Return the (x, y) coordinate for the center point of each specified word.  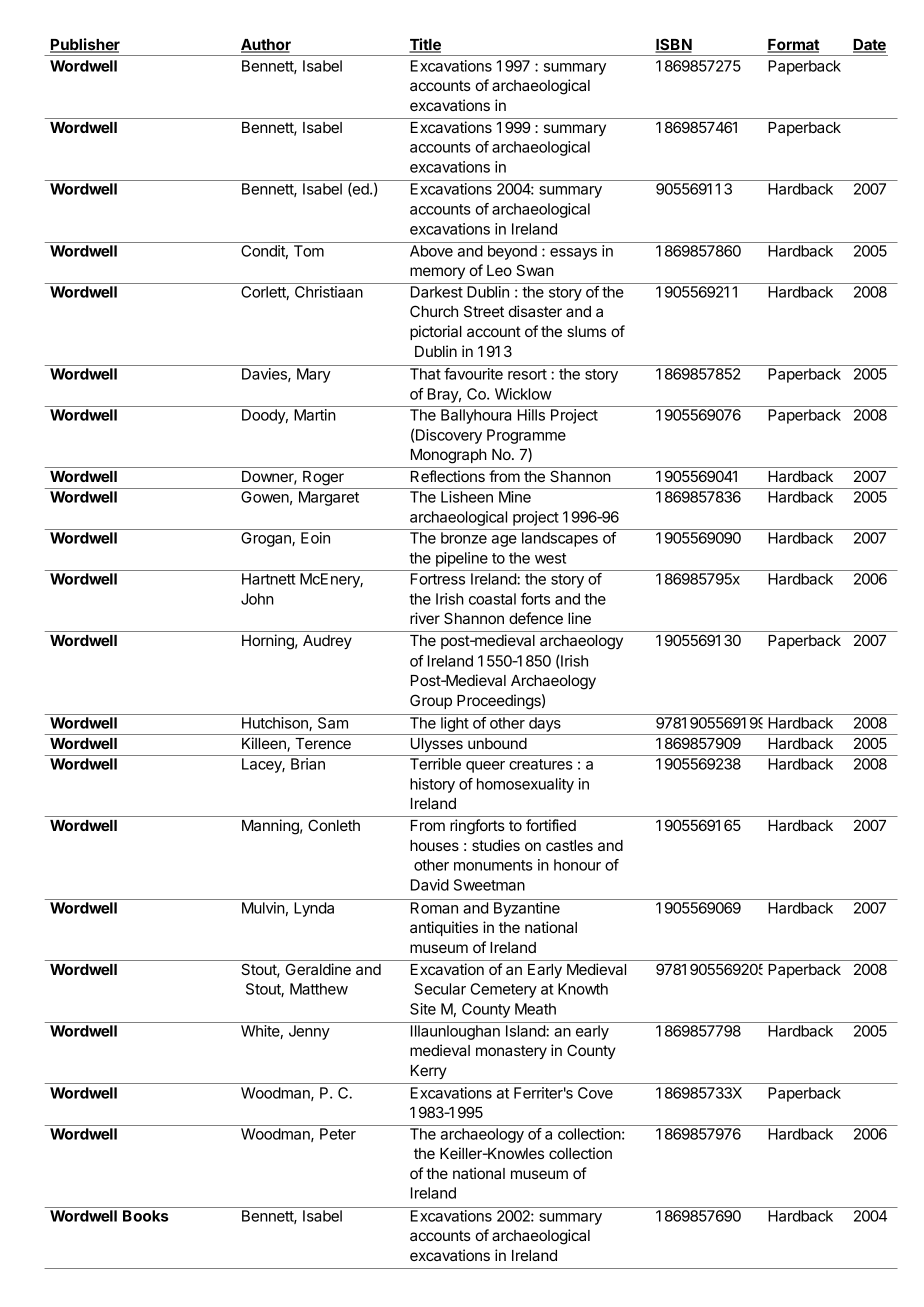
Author (266, 46)
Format (793, 46)
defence (536, 618)
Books (145, 1216)
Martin (315, 415)
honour (577, 865)
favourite (473, 374)
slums (586, 331)
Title (425, 45)
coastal (492, 599)
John (257, 599)
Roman (434, 908)
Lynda (314, 909)
